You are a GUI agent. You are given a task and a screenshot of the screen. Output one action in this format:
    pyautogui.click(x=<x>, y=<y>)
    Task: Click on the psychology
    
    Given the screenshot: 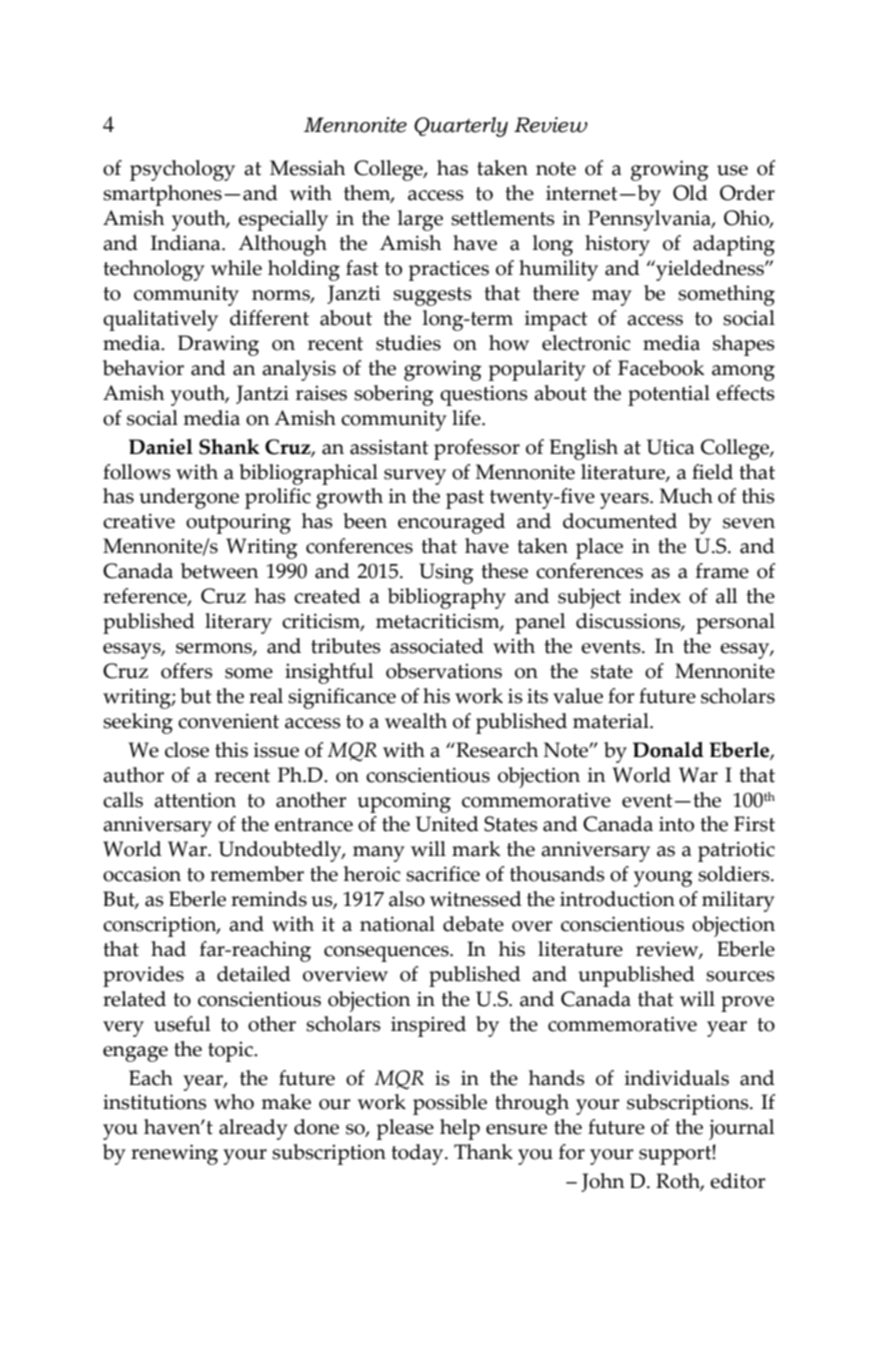 What is the action you would take?
    pyautogui.click(x=182, y=170)
